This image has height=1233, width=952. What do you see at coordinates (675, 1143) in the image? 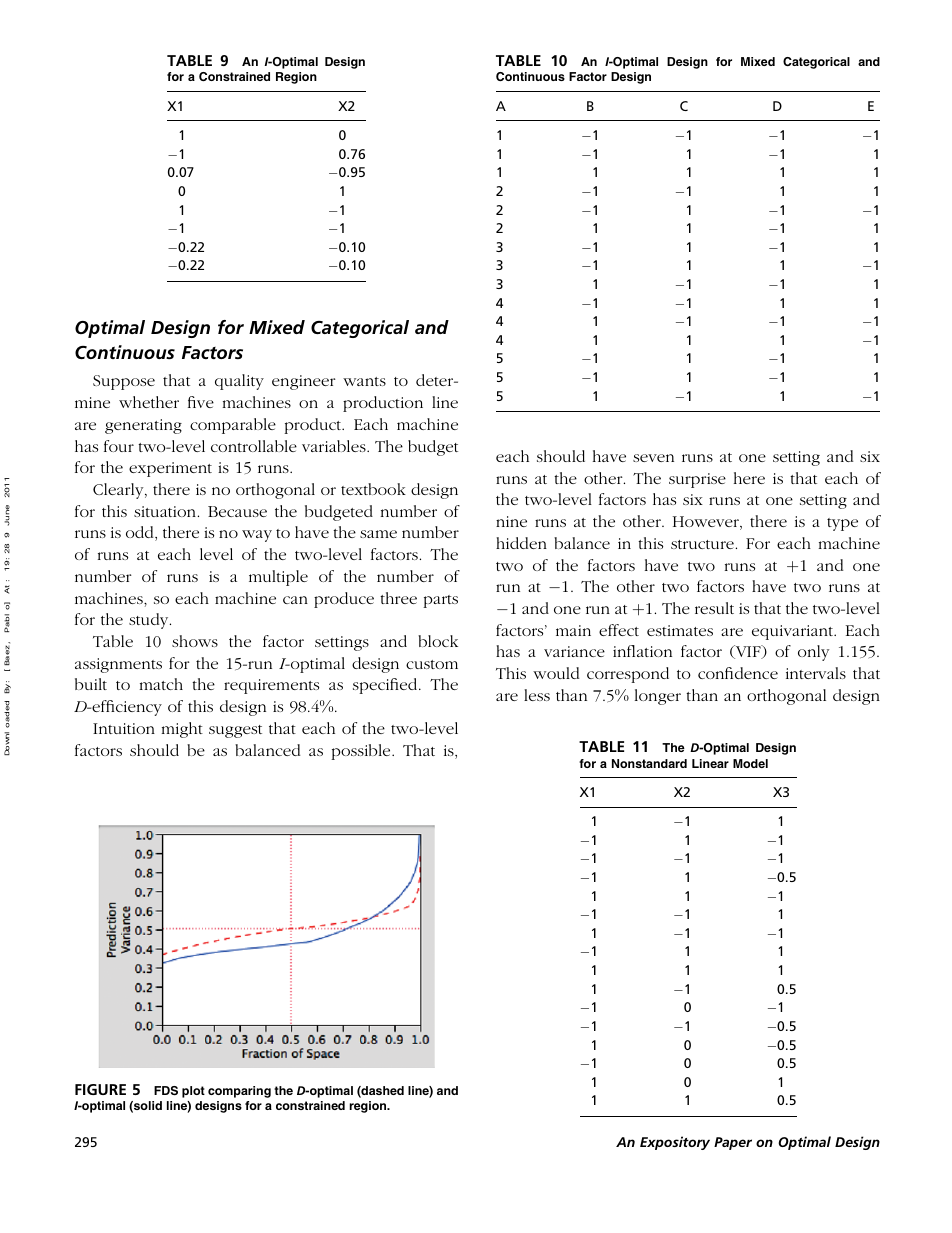
I see `Expository` at bounding box center [675, 1143].
